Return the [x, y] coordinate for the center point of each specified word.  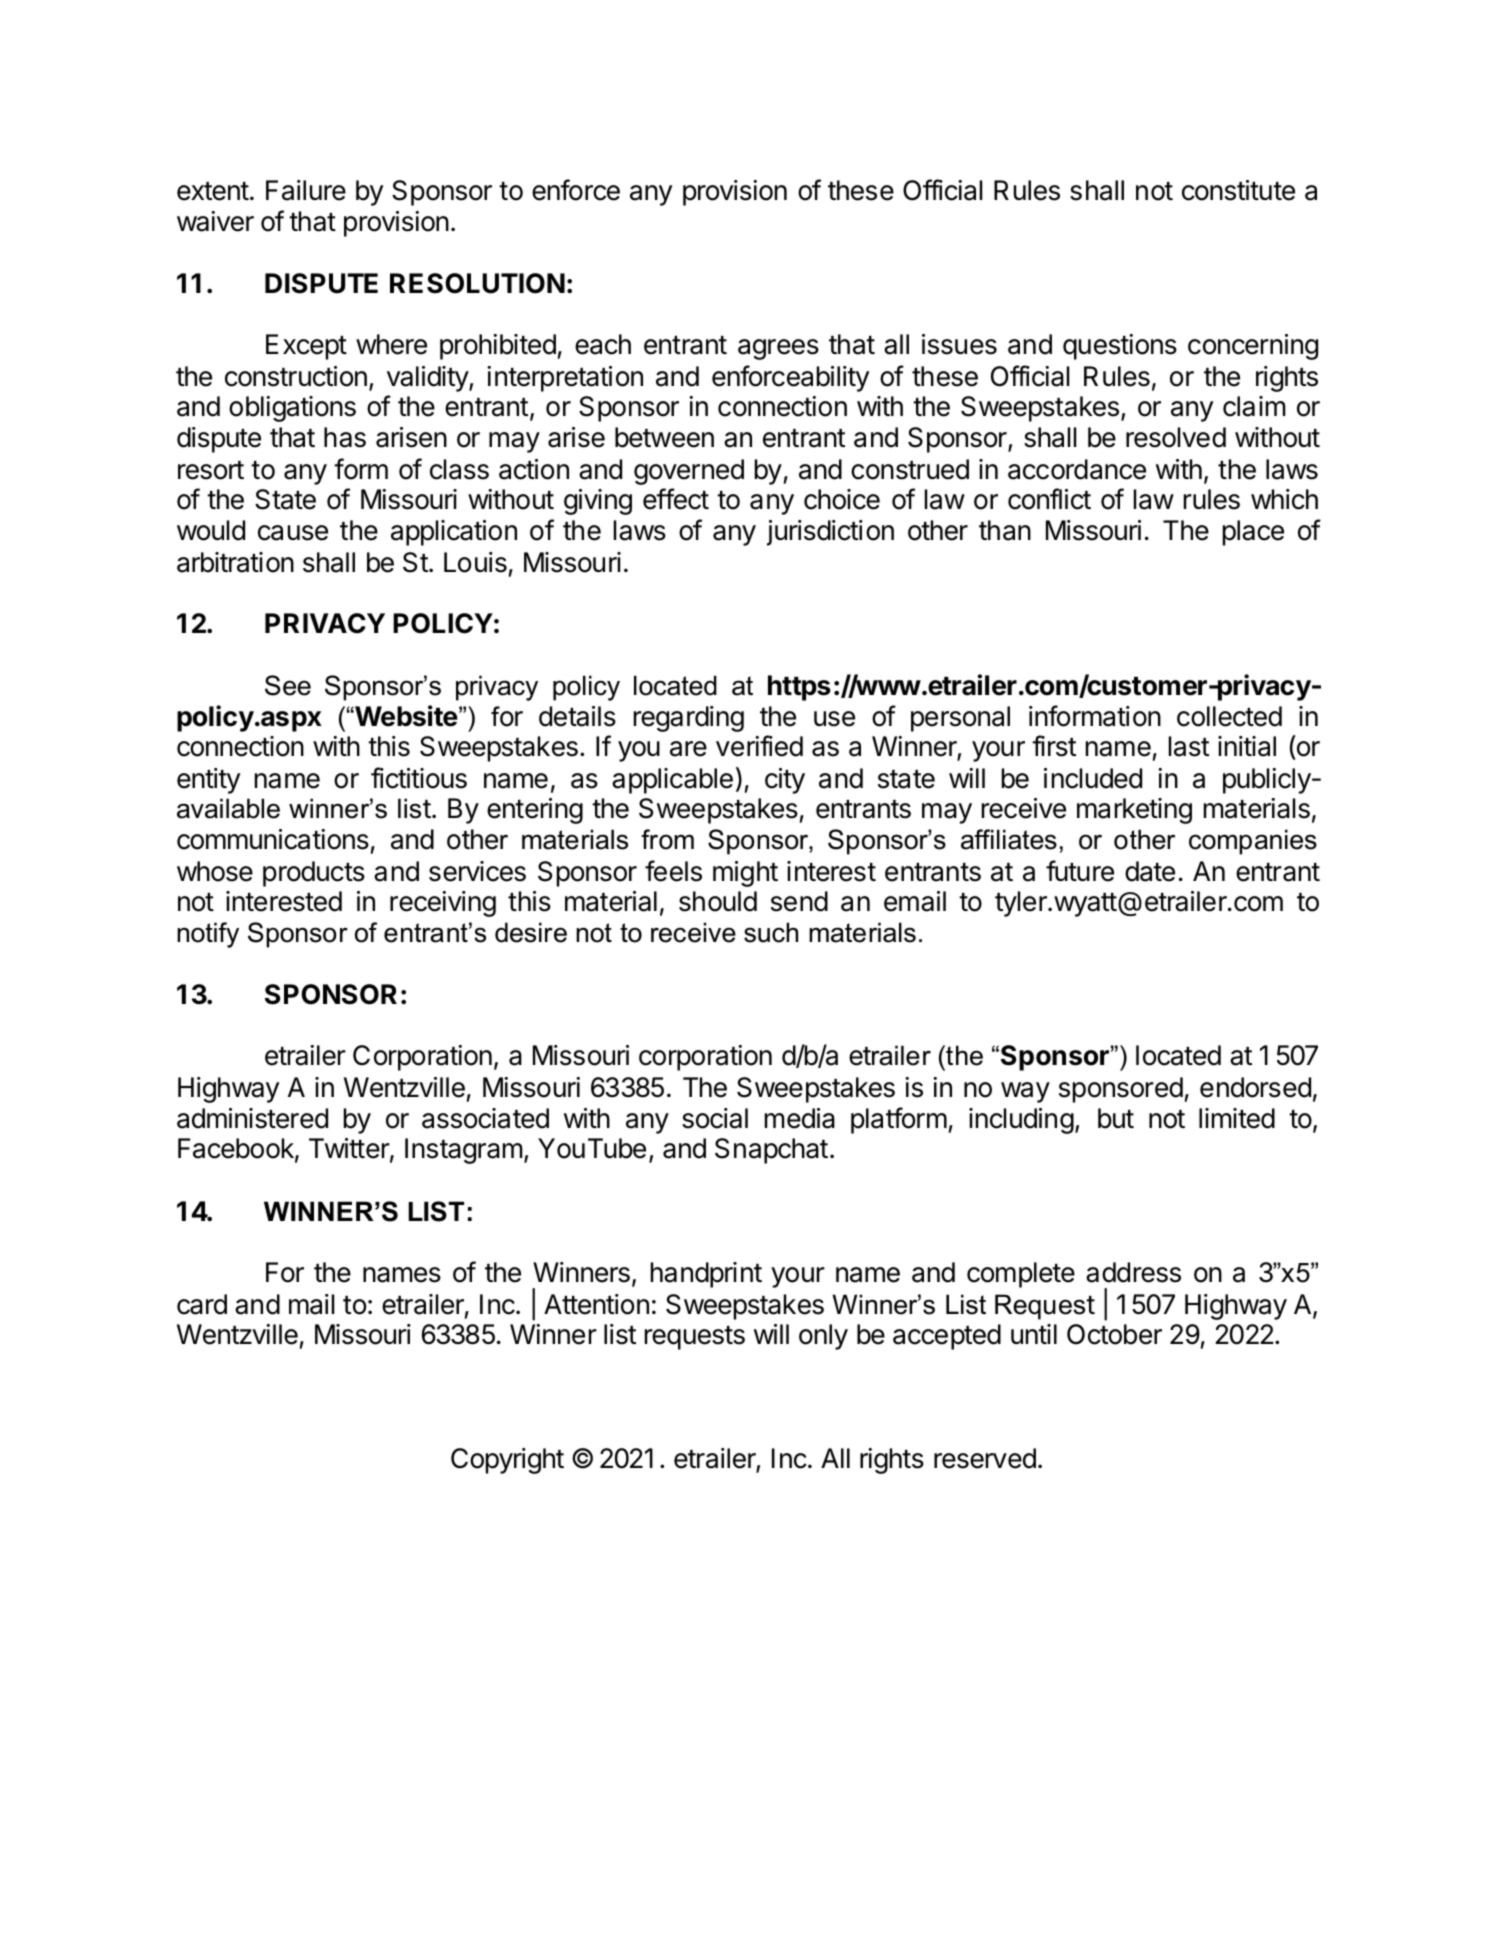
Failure [306, 190]
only [823, 1337]
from [667, 839]
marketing [1134, 811]
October [1114, 1334]
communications [273, 839]
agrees [778, 349]
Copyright [507, 1461]
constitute [1238, 190]
